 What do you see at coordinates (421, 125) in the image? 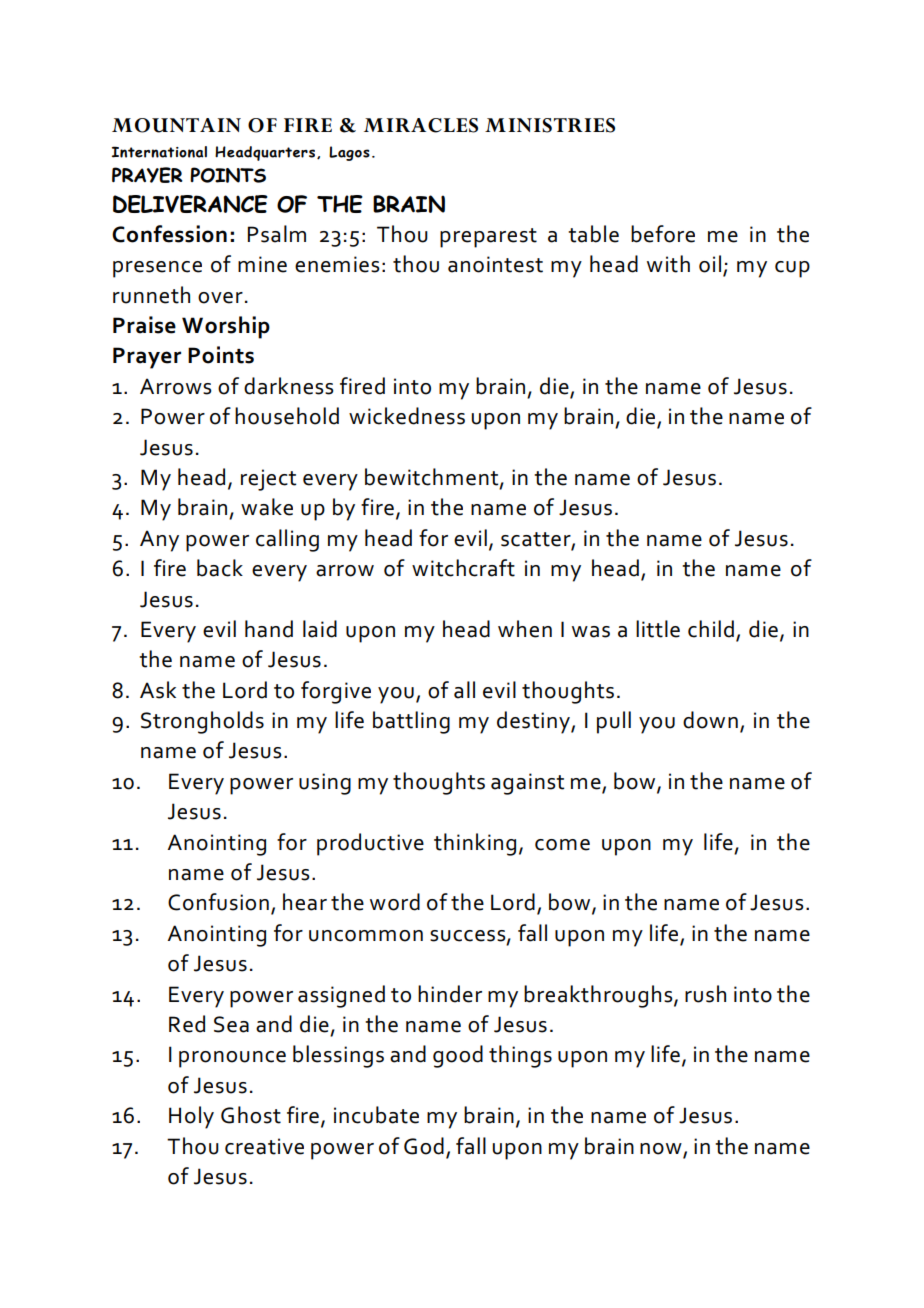
I see `MIRACLES` at bounding box center [421, 125].
